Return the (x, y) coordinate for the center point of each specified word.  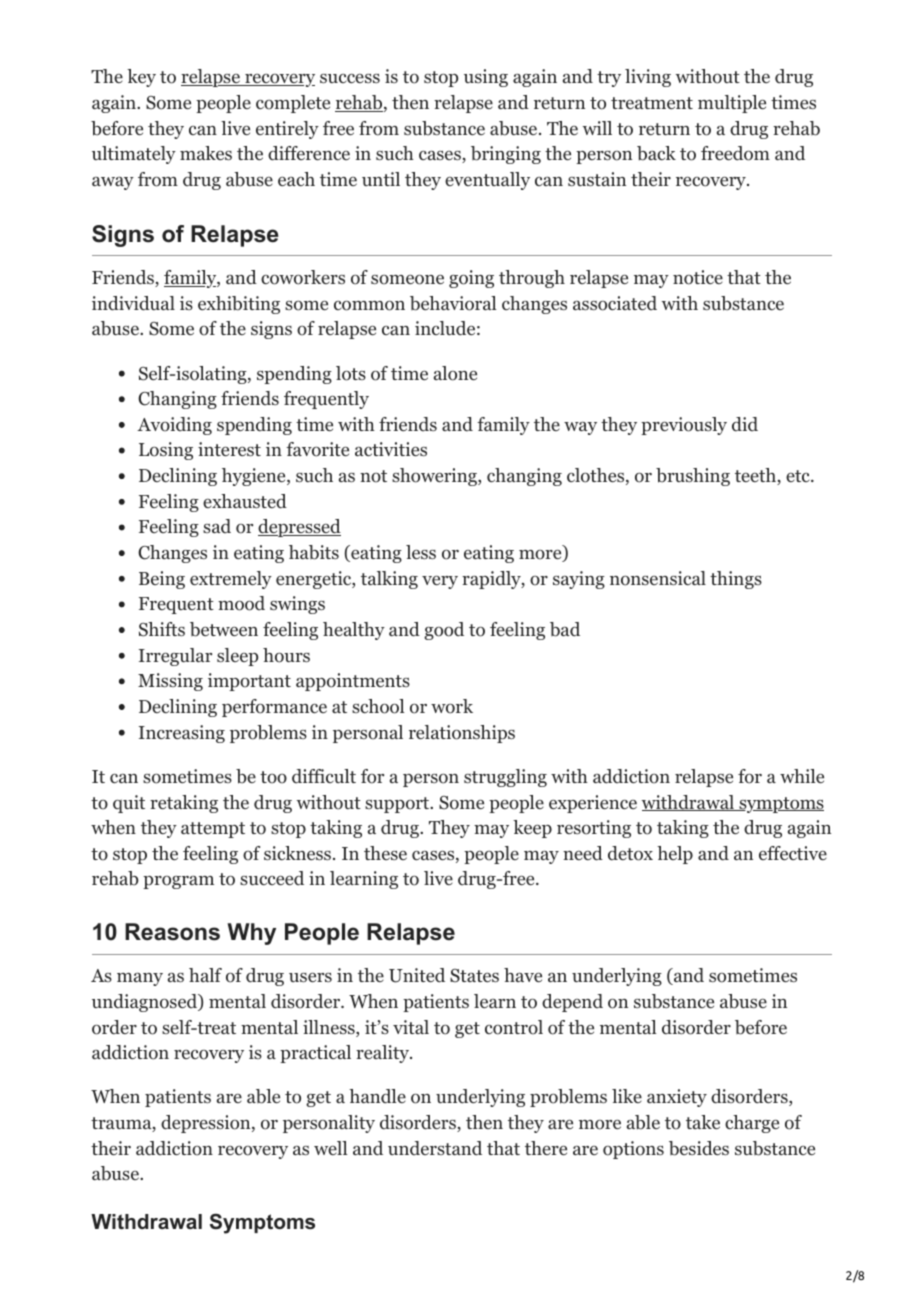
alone (455, 373)
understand (435, 1148)
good (444, 631)
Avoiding (174, 426)
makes (206, 153)
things (736, 580)
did (745, 424)
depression (207, 1124)
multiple (732, 104)
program (178, 882)
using (486, 78)
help (675, 855)
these (385, 853)
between (224, 629)
